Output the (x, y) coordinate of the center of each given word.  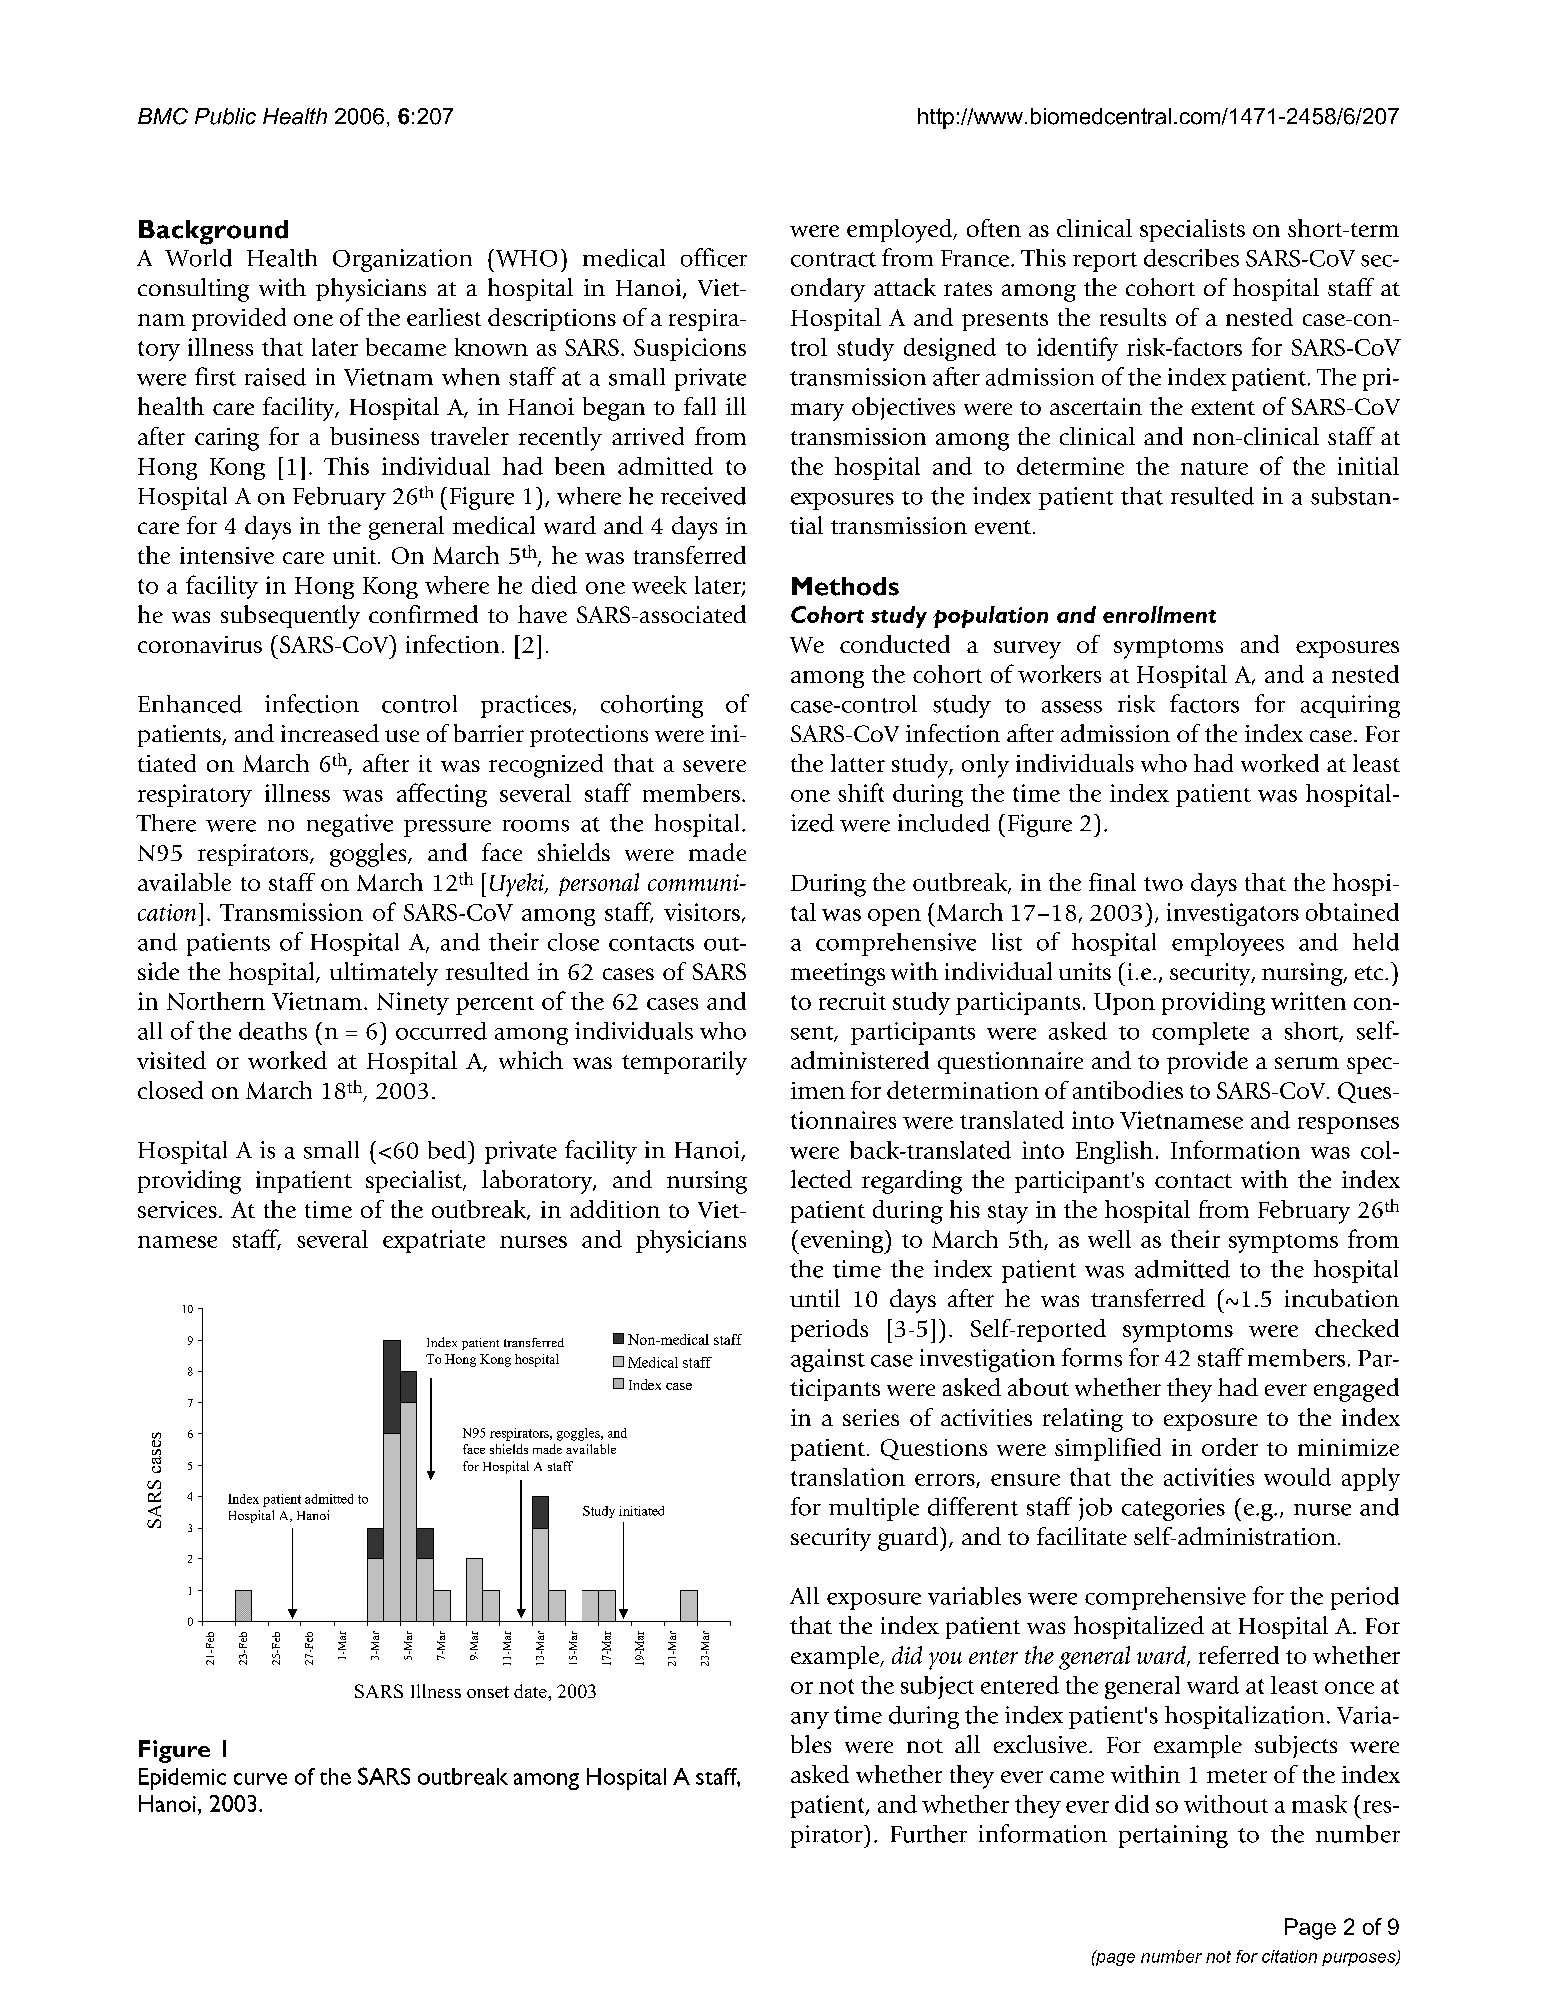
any (810, 1720)
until (815, 1298)
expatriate (434, 1241)
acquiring (1350, 706)
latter (858, 763)
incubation (1342, 1298)
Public (225, 116)
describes (1191, 258)
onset (488, 1692)
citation (1289, 1956)
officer (714, 257)
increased (330, 733)
